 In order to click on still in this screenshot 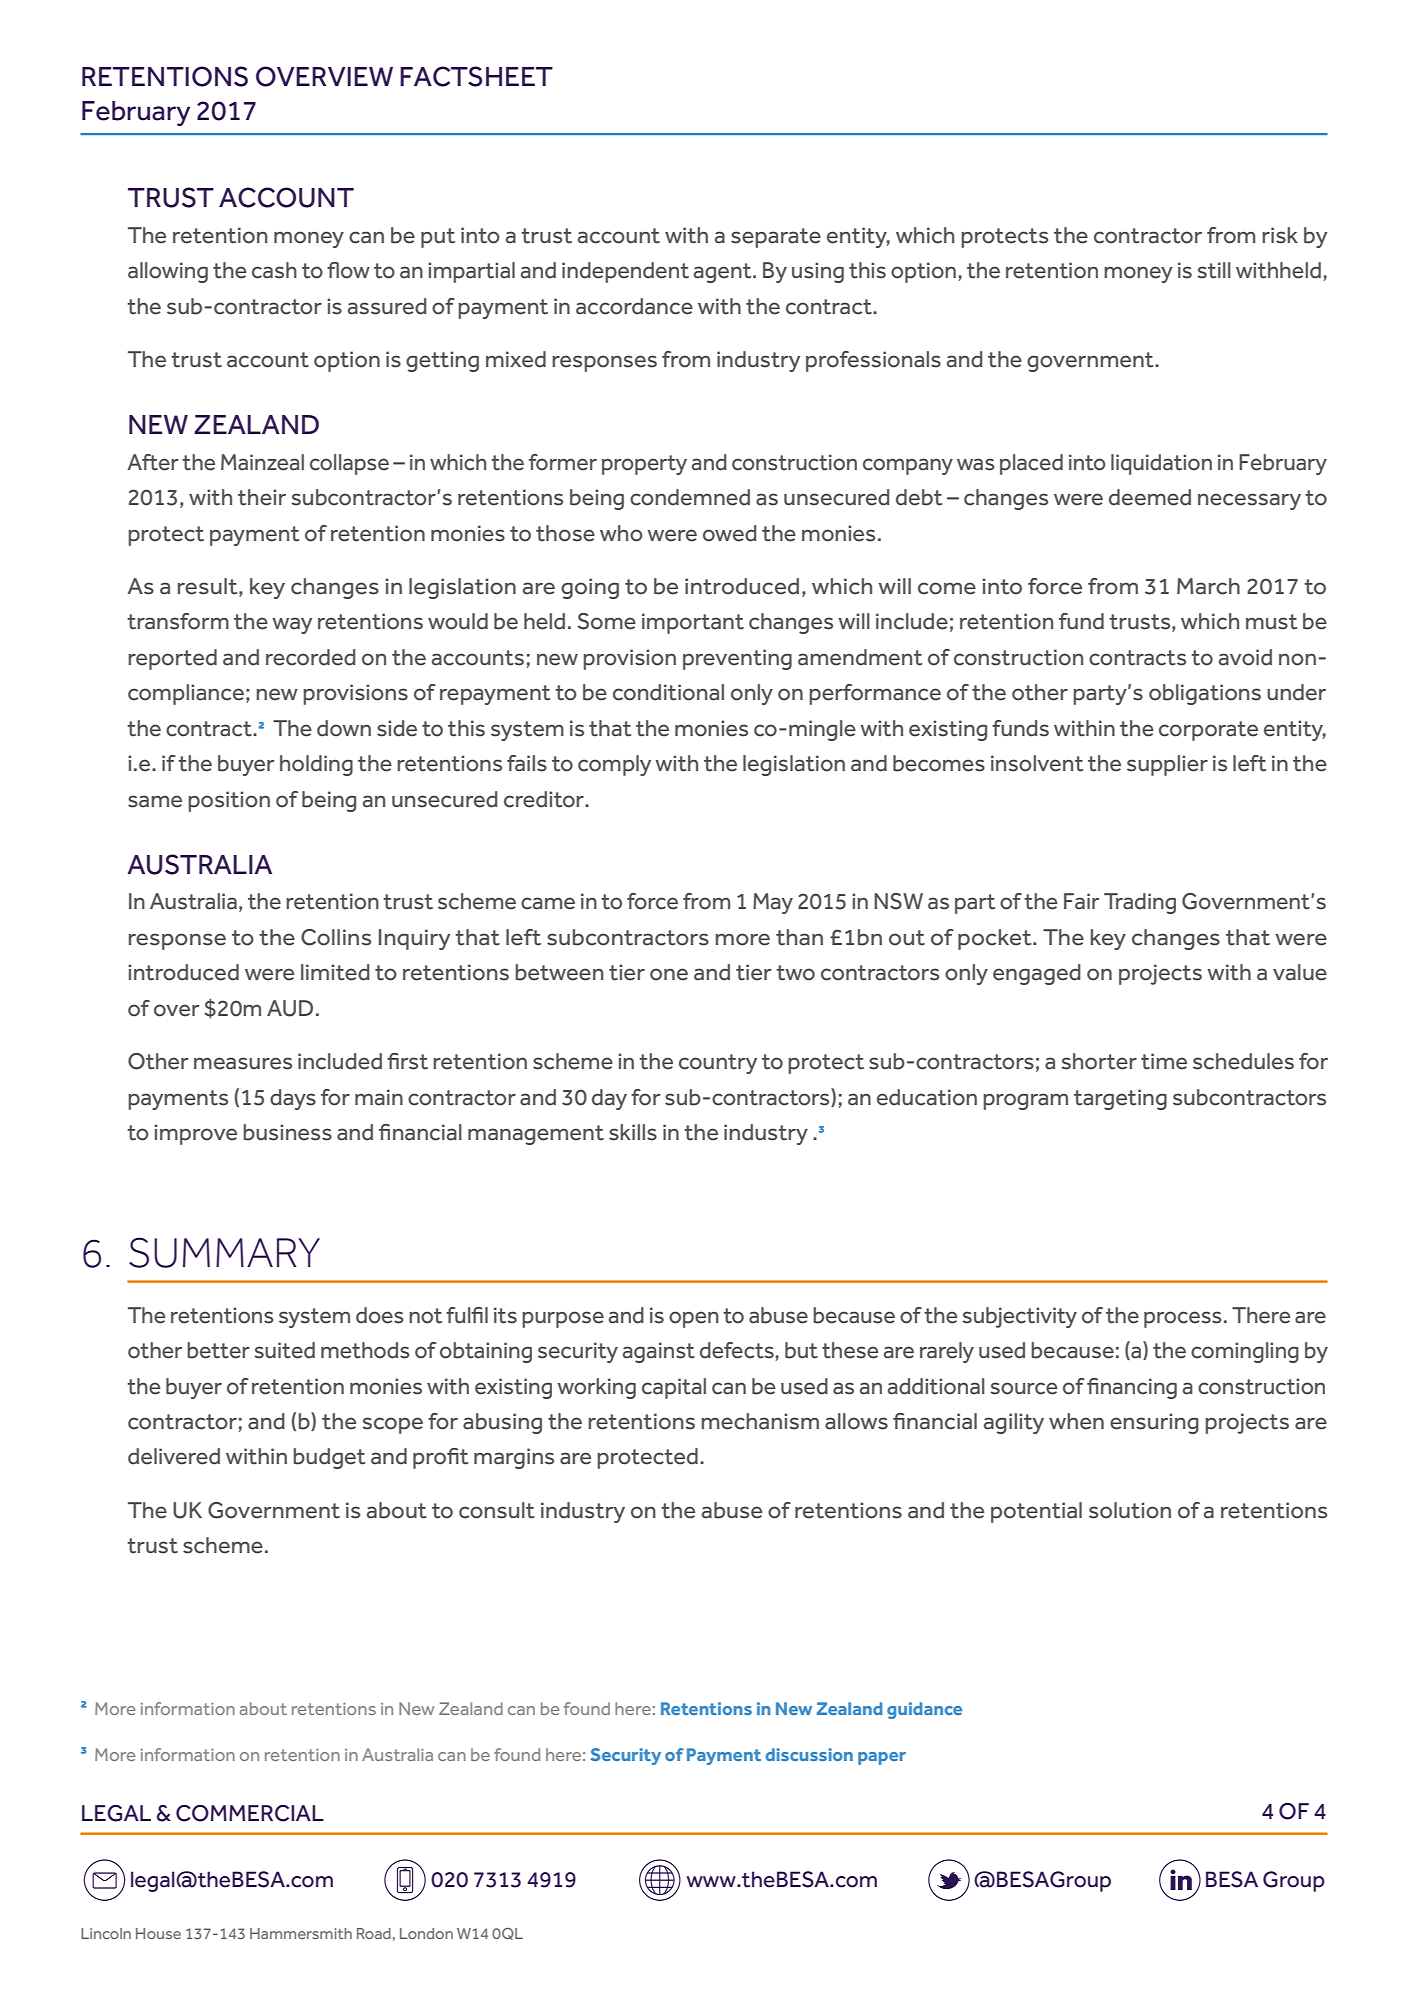, I will do `click(1214, 270)`.
